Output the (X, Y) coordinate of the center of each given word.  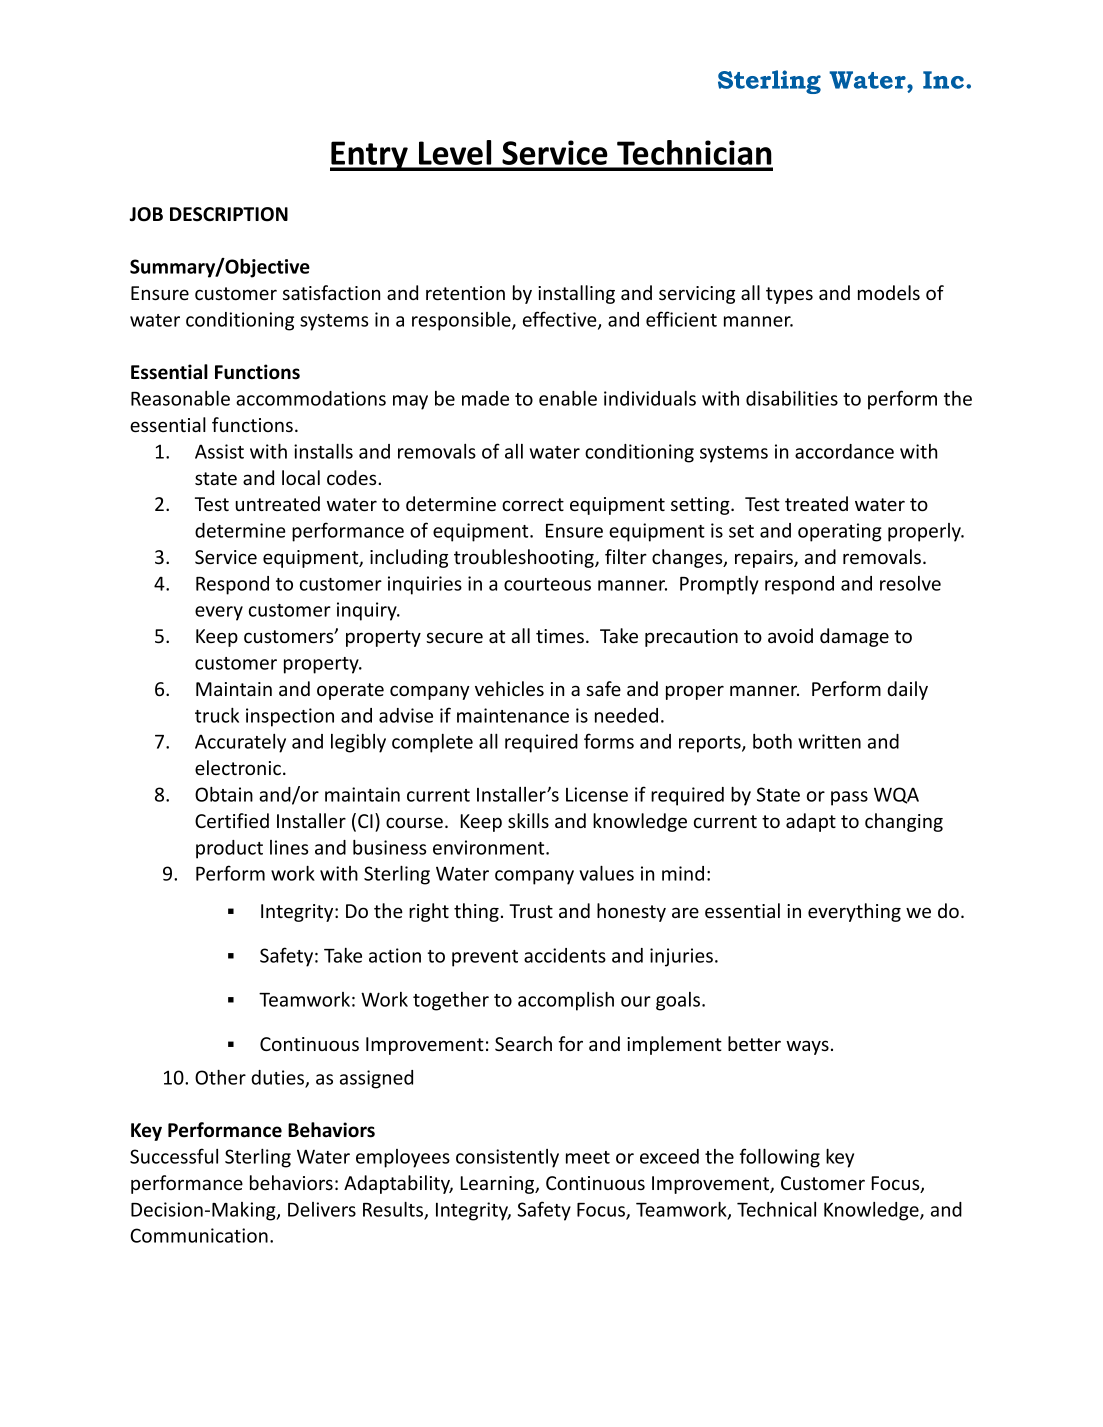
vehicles (509, 688)
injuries (681, 957)
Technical (776, 1209)
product (229, 849)
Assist (219, 451)
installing (576, 294)
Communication (199, 1235)
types (789, 295)
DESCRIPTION (229, 214)
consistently (507, 1158)
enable (568, 398)
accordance (844, 451)
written (829, 741)
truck (217, 715)
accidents (565, 955)
